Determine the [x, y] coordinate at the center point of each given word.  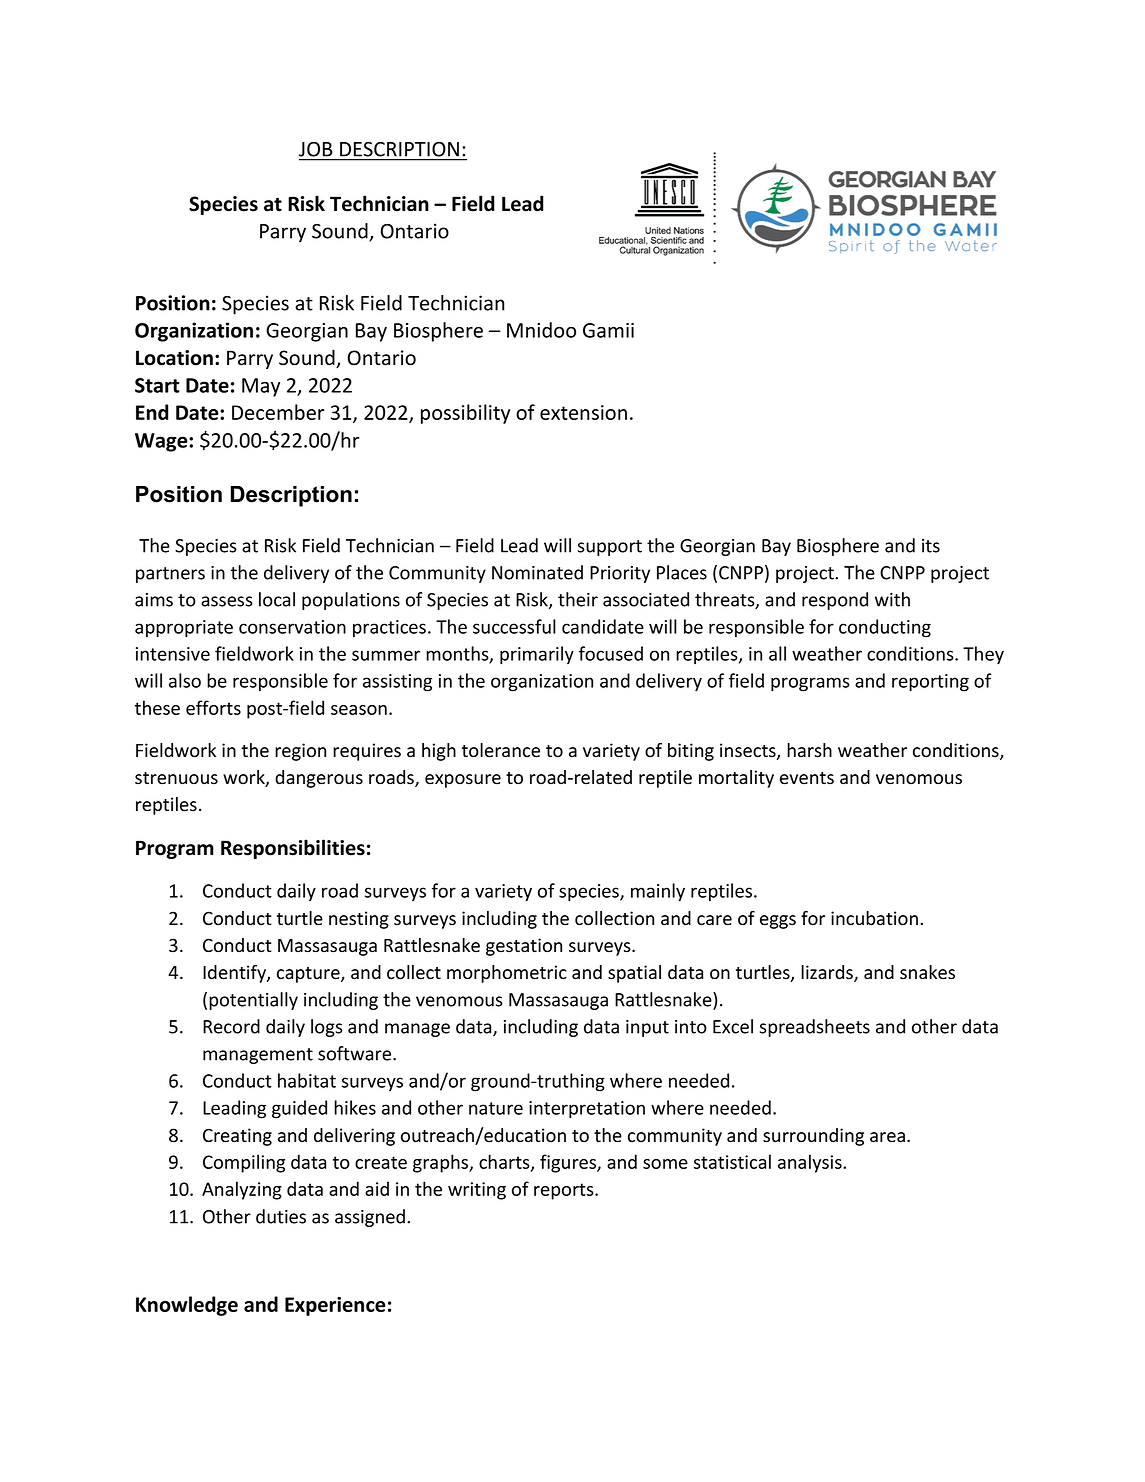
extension [583, 412]
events [807, 778]
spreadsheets [815, 1028]
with [892, 599]
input [647, 1028]
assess [227, 601]
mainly [658, 892]
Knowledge [187, 1306]
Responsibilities [293, 849]
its [931, 546]
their [578, 599]
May [261, 387]
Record [231, 1026]
